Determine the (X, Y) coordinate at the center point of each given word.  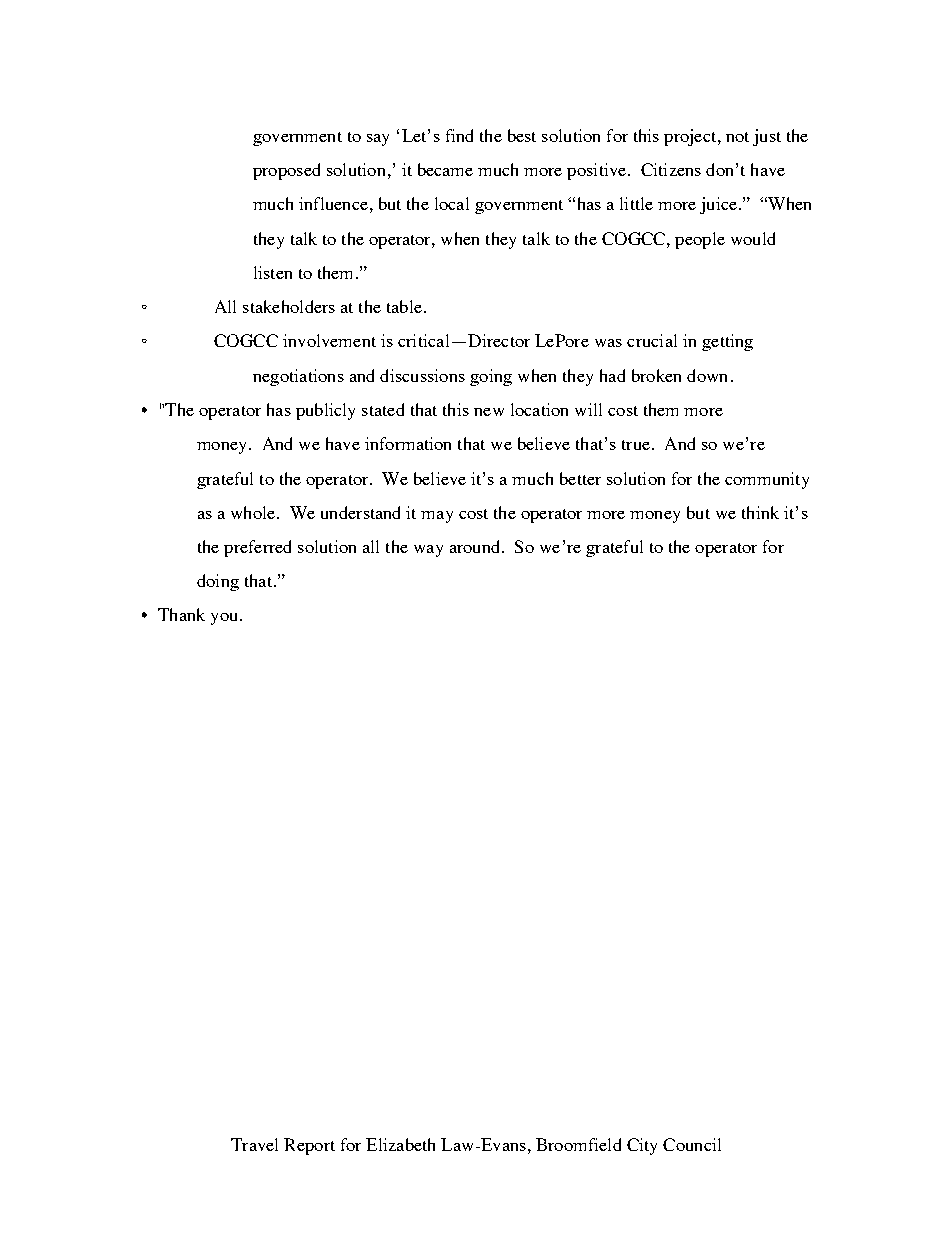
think (760, 512)
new (489, 412)
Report (309, 1146)
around (476, 546)
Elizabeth (400, 1144)
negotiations (298, 377)
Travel (254, 1144)
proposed (286, 171)
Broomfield (578, 1144)
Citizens (671, 169)
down (707, 375)
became (445, 169)
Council (692, 1144)
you (224, 619)
